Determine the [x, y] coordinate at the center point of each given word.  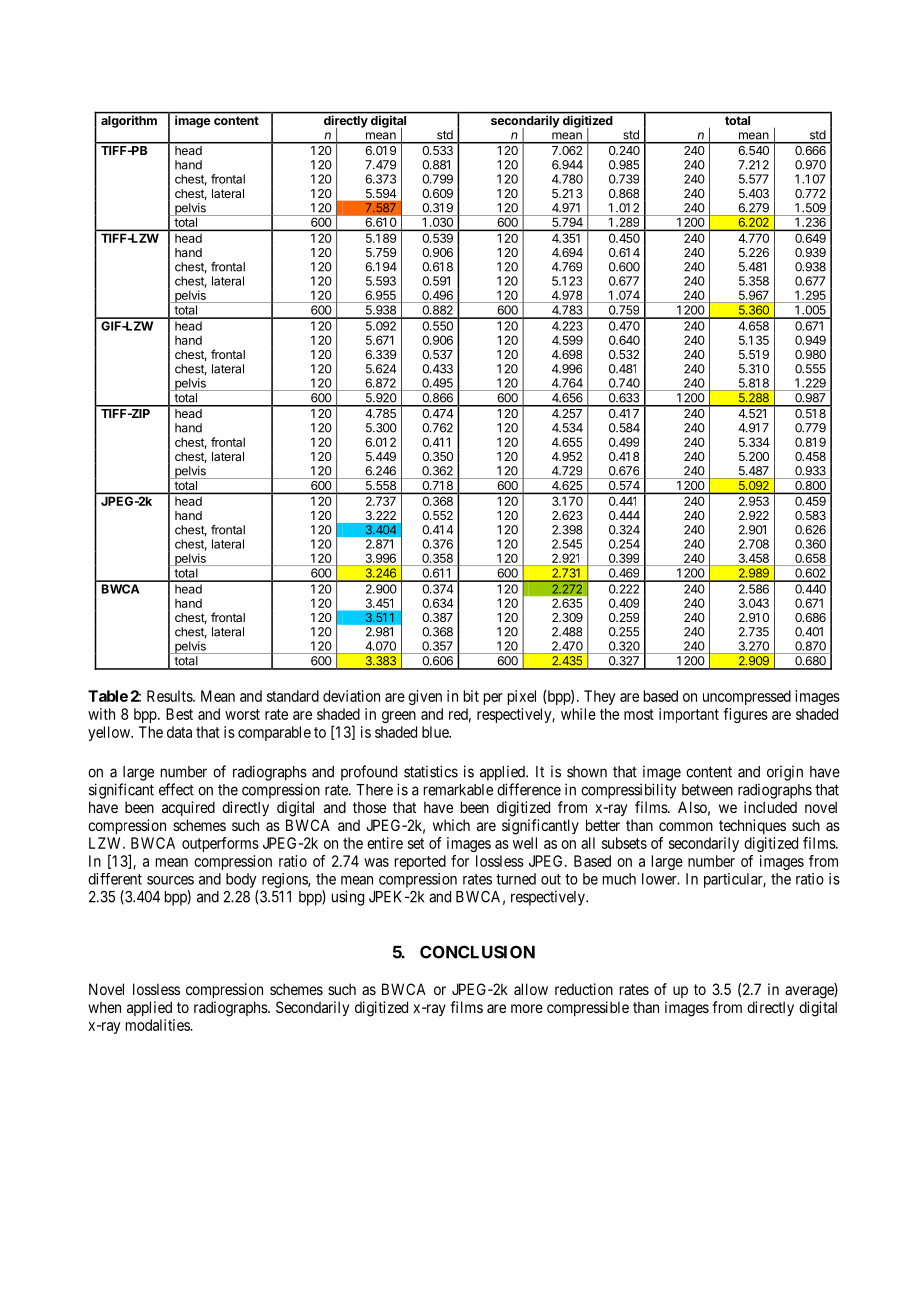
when [104, 1007]
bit [471, 696]
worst [242, 714]
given [425, 697]
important [689, 715]
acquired [188, 808]
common [686, 826]
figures [745, 715]
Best [179, 714]
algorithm [129, 120]
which [451, 825]
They [600, 697]
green [399, 717]
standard [293, 696]
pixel [522, 697]
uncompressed [747, 697]
